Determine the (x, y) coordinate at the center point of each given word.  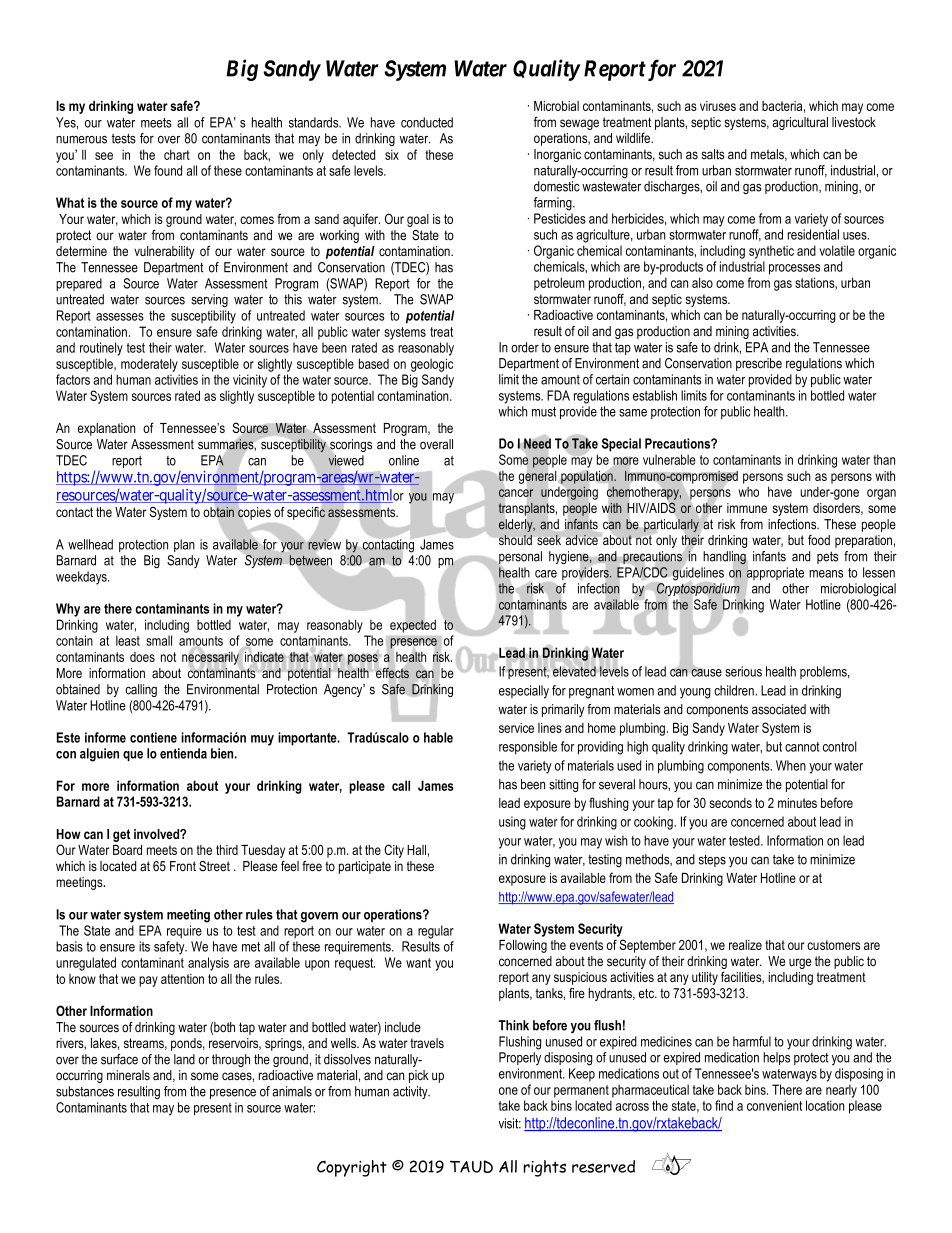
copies (254, 513)
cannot (802, 747)
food (819, 540)
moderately (149, 365)
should (515, 540)
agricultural (800, 123)
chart (177, 154)
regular (436, 932)
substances (85, 1091)
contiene (153, 737)
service (516, 728)
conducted (427, 122)
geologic (432, 365)
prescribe (759, 364)
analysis (208, 964)
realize (745, 945)
